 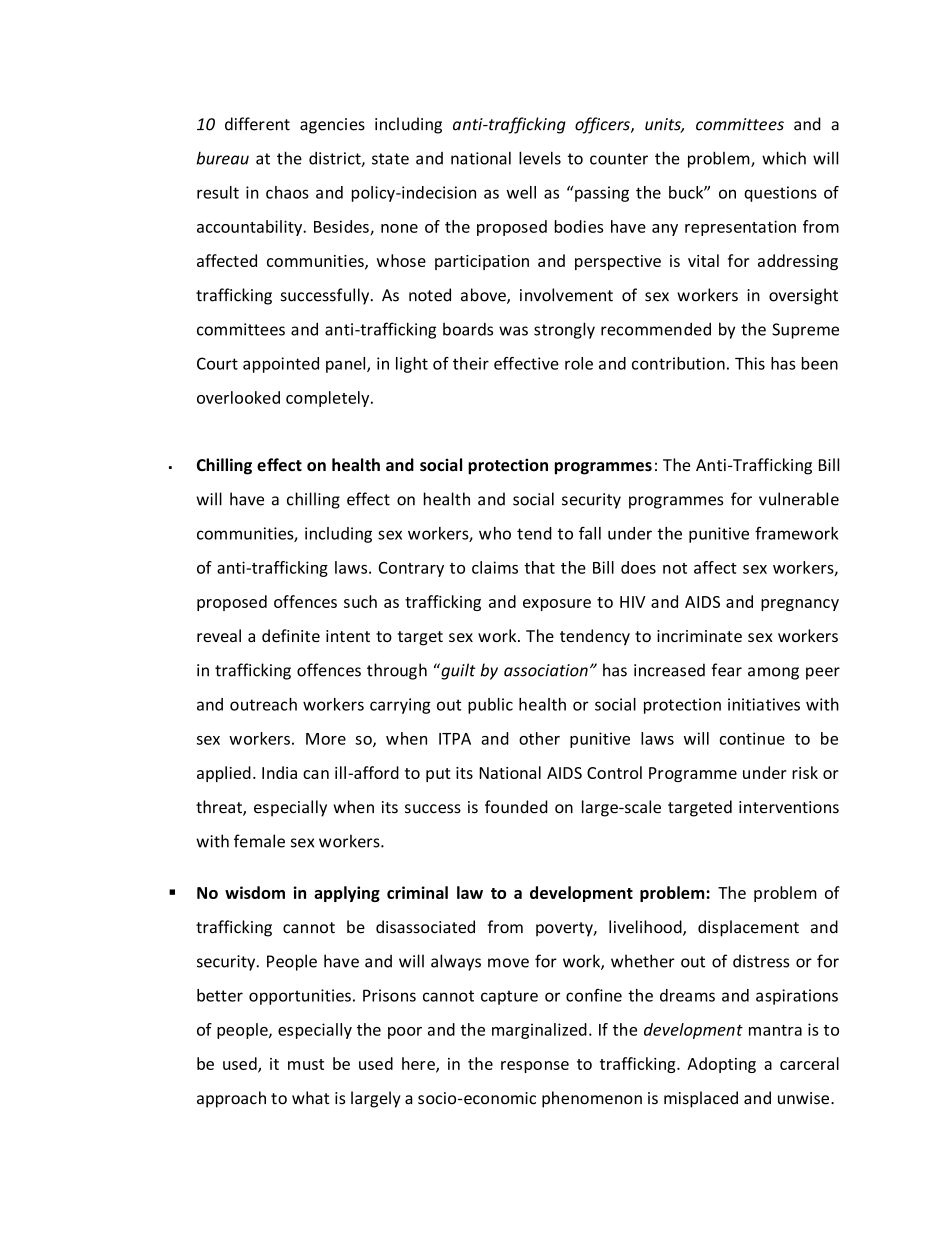 I want to click on chaos, so click(x=287, y=192).
